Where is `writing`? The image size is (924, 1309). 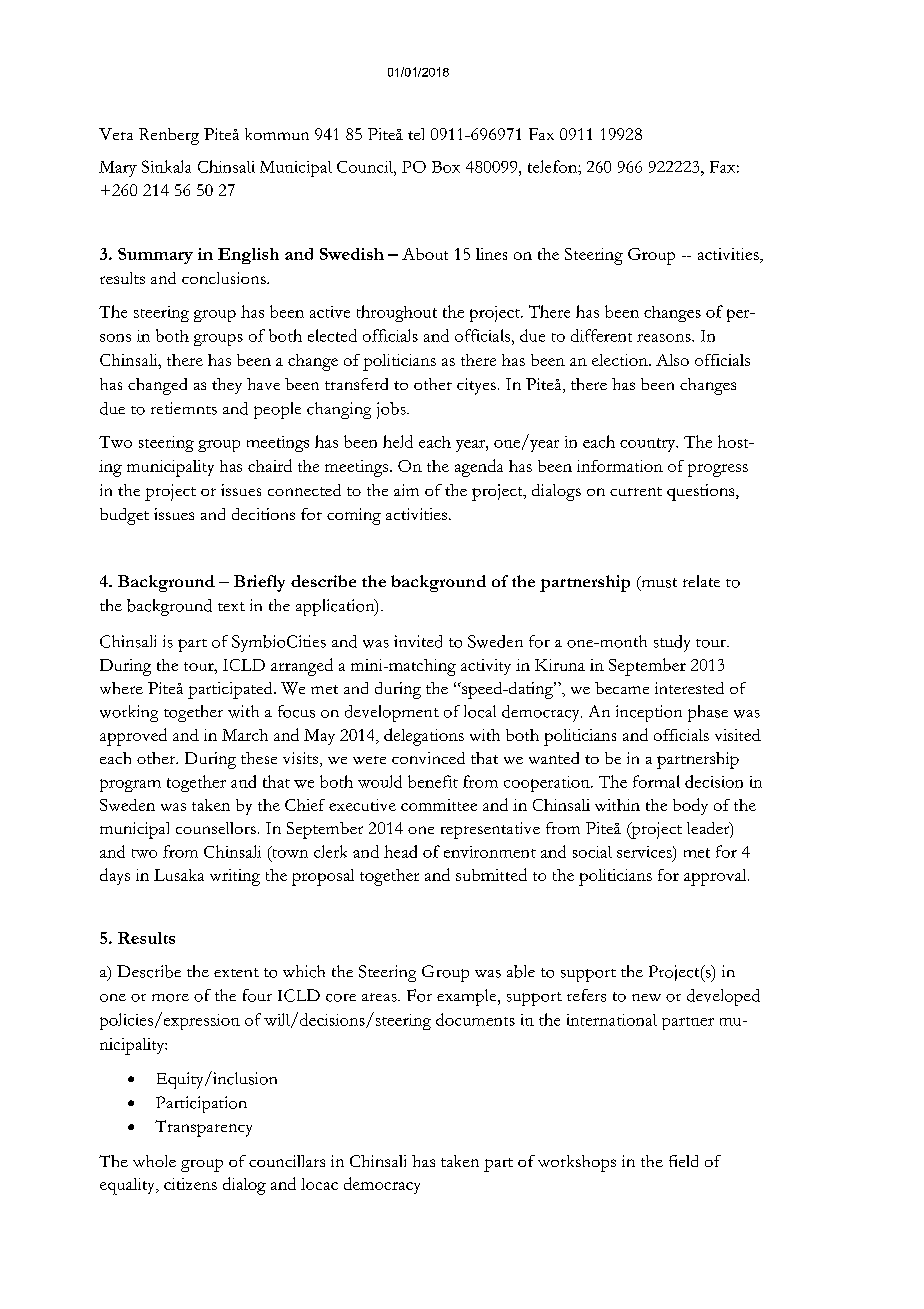 writing is located at coordinates (235, 877).
